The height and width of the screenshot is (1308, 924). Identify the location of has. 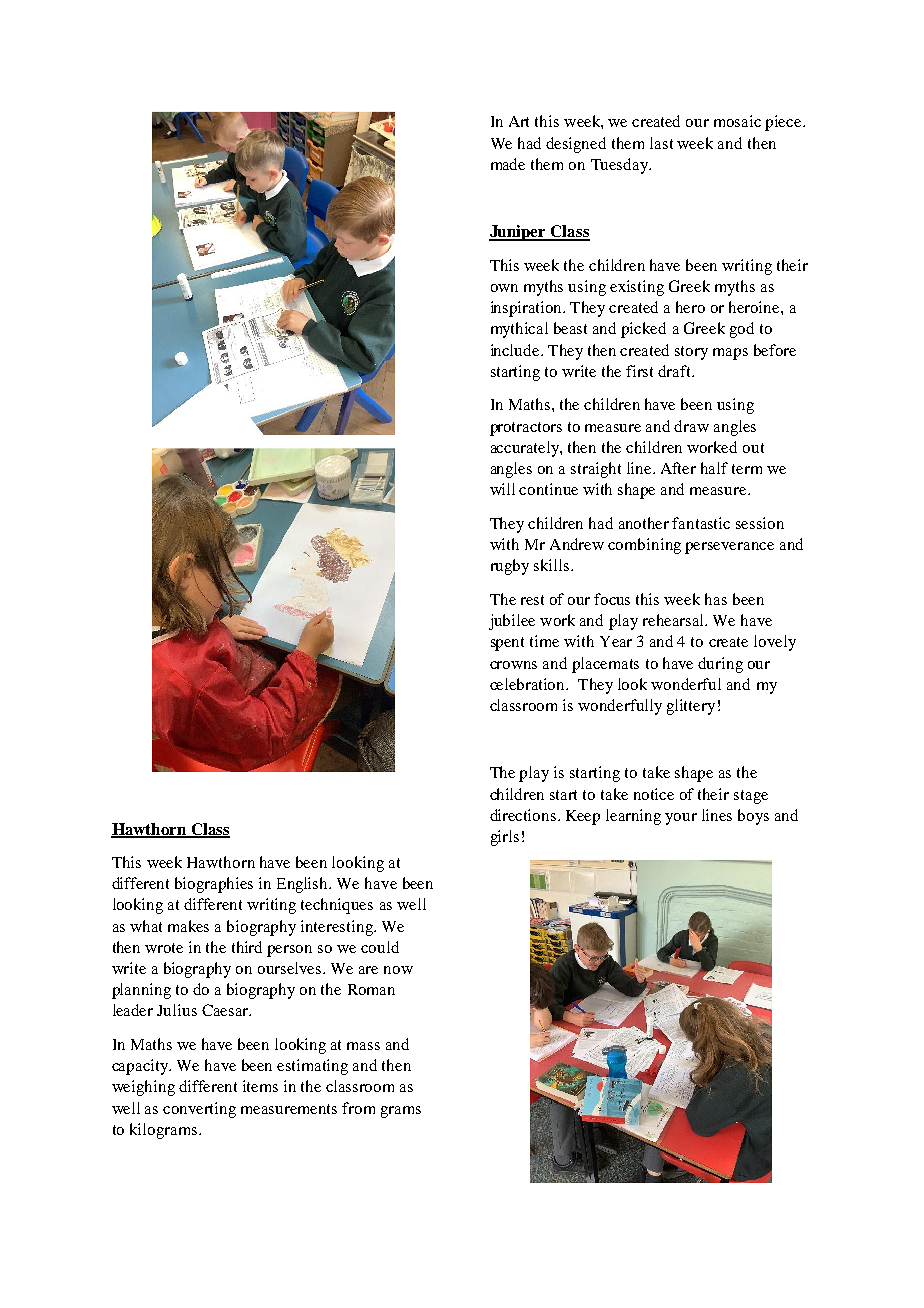
(716, 599).
